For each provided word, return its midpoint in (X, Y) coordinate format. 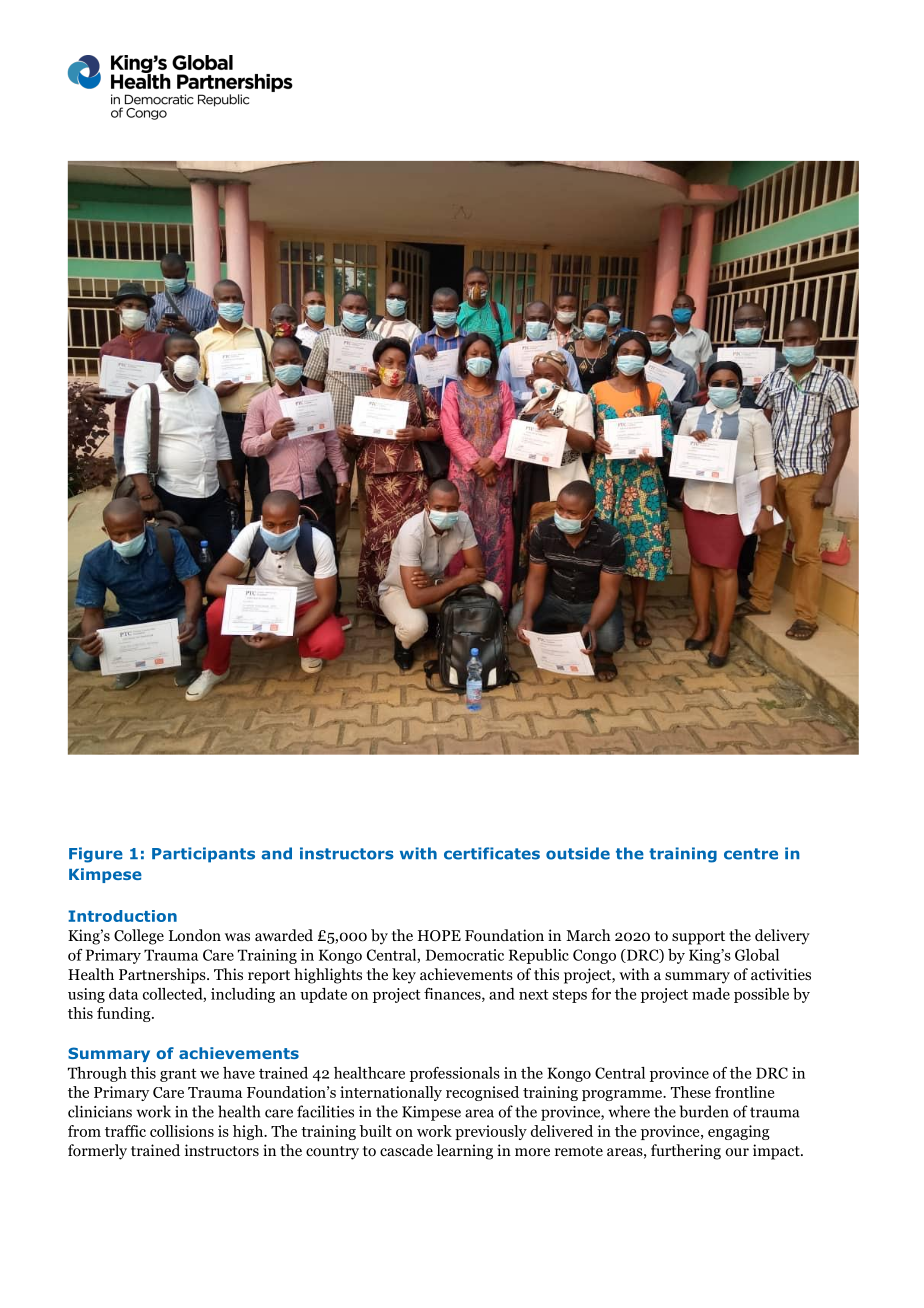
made (711, 994)
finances (453, 995)
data (123, 994)
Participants (203, 855)
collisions (182, 1131)
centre (751, 854)
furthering (686, 1152)
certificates (492, 853)
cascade (406, 1150)
